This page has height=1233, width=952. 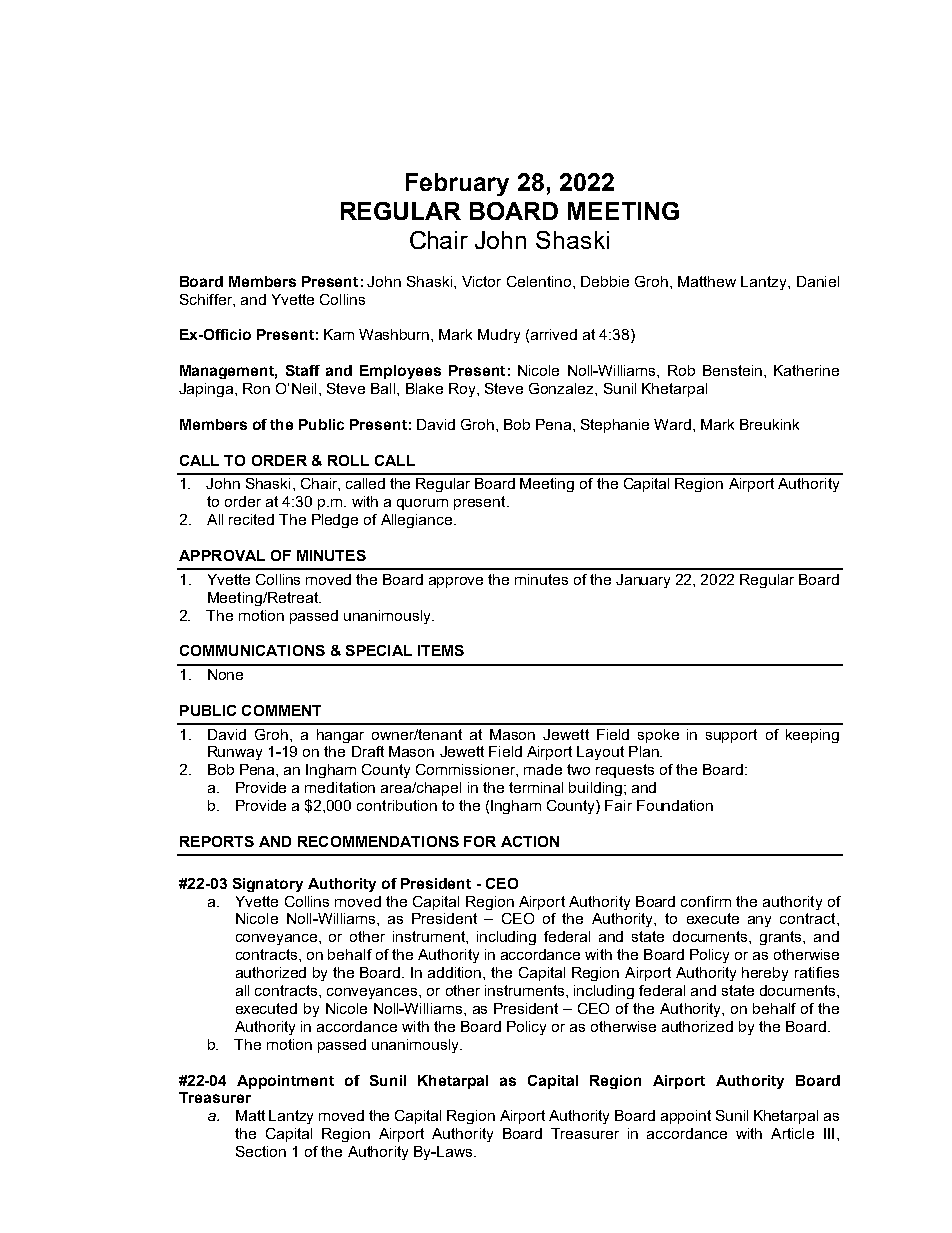 I want to click on Daniel, so click(x=818, y=281).
